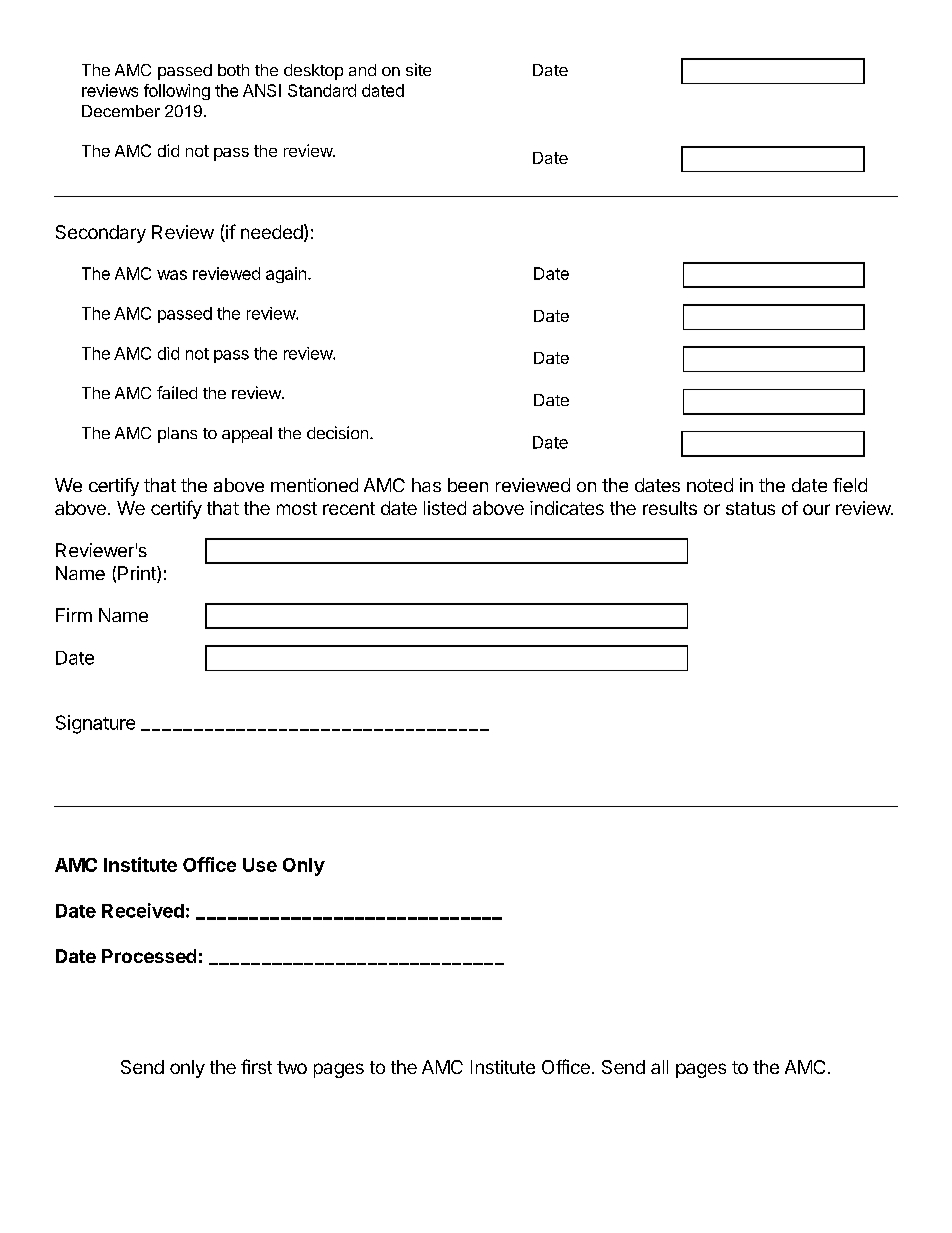 The height and width of the page is (1233, 952). I want to click on site, so click(418, 69).
